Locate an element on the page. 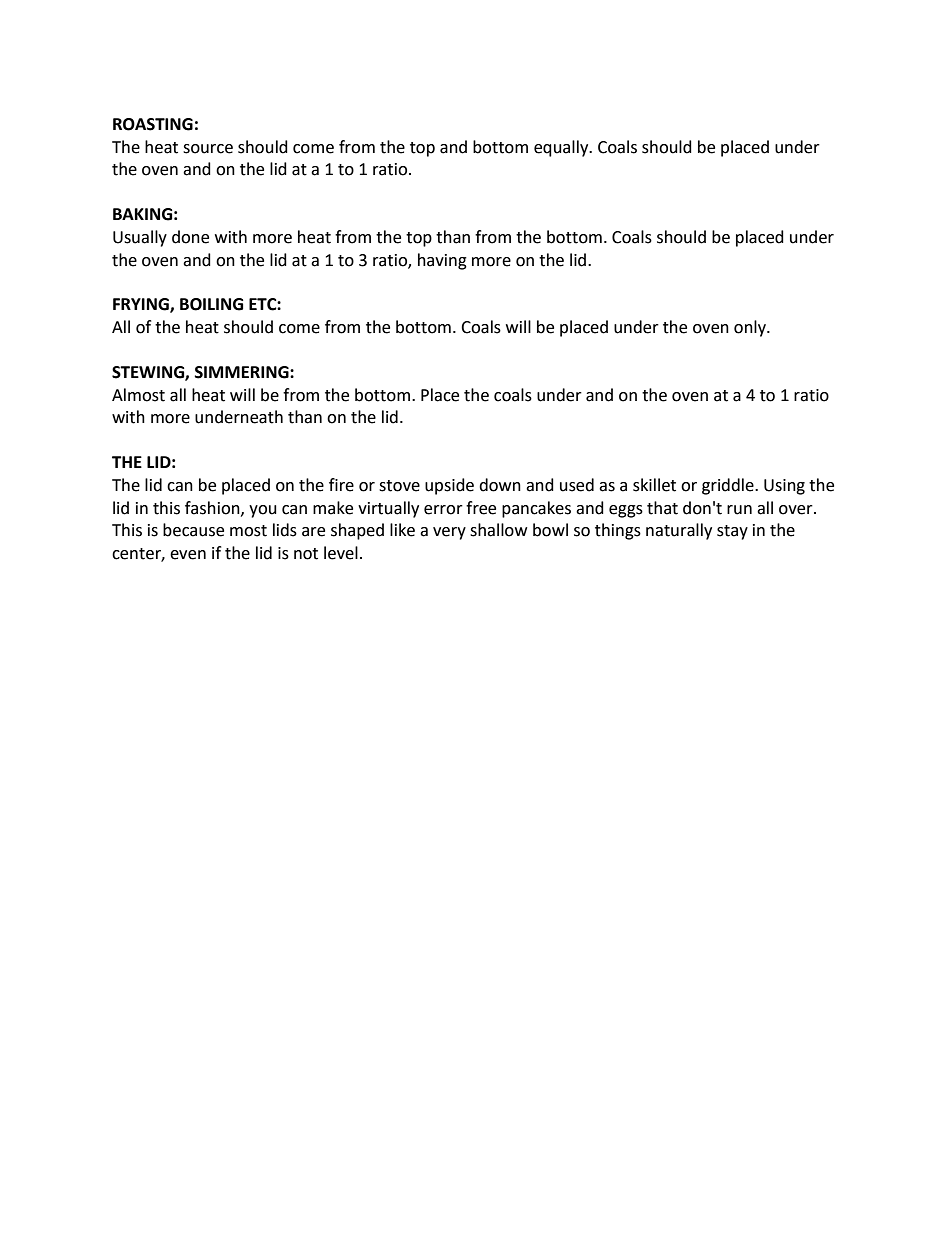 This page has width=952, height=1233. FRYING is located at coordinates (142, 305).
